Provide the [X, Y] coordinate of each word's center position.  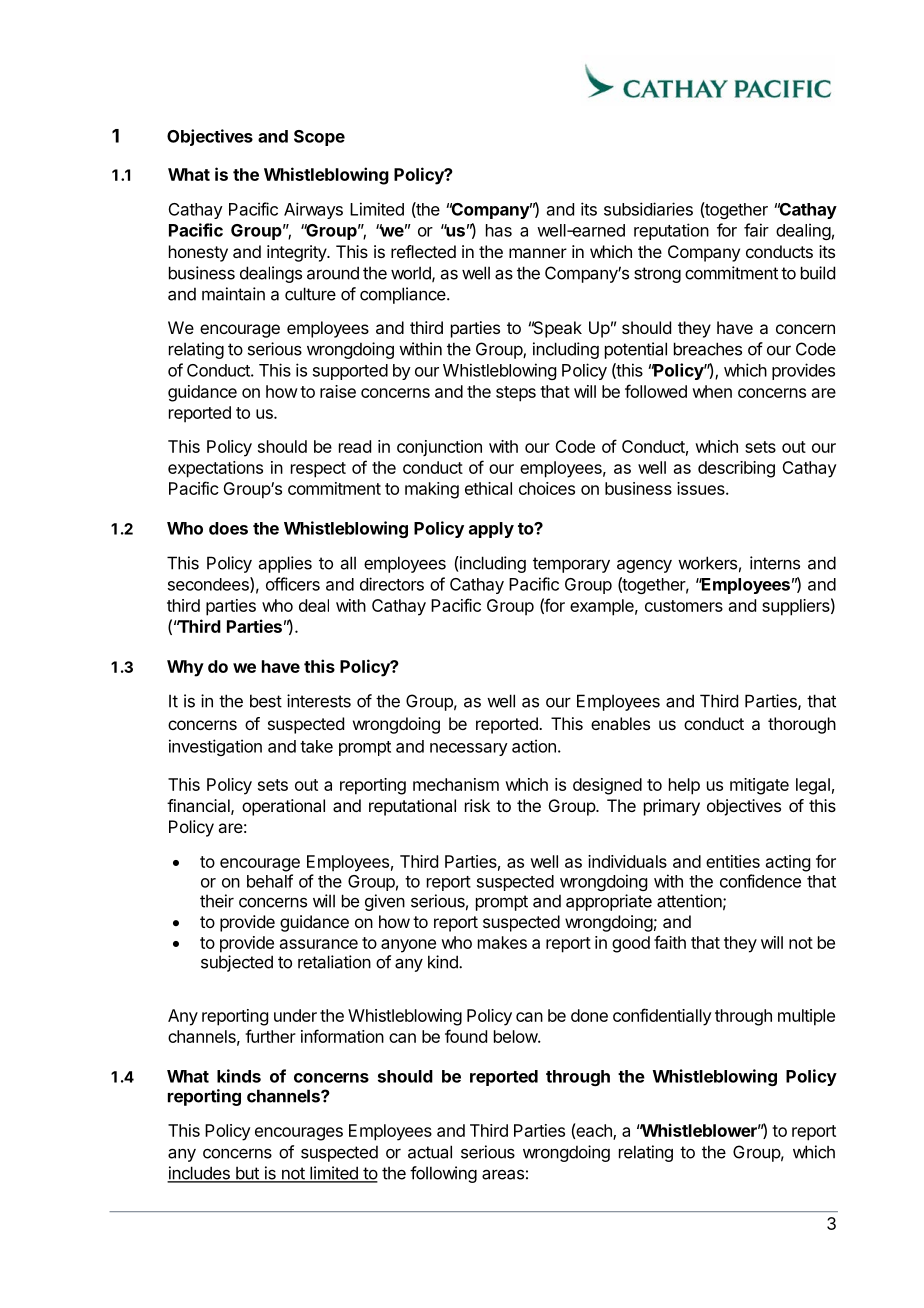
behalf [270, 881]
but [247, 1174]
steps [516, 394]
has [499, 230]
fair [756, 230]
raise [338, 391]
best [266, 701]
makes [502, 942]
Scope [319, 138]
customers [684, 606]
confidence [760, 881]
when [712, 391]
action [534, 746]
